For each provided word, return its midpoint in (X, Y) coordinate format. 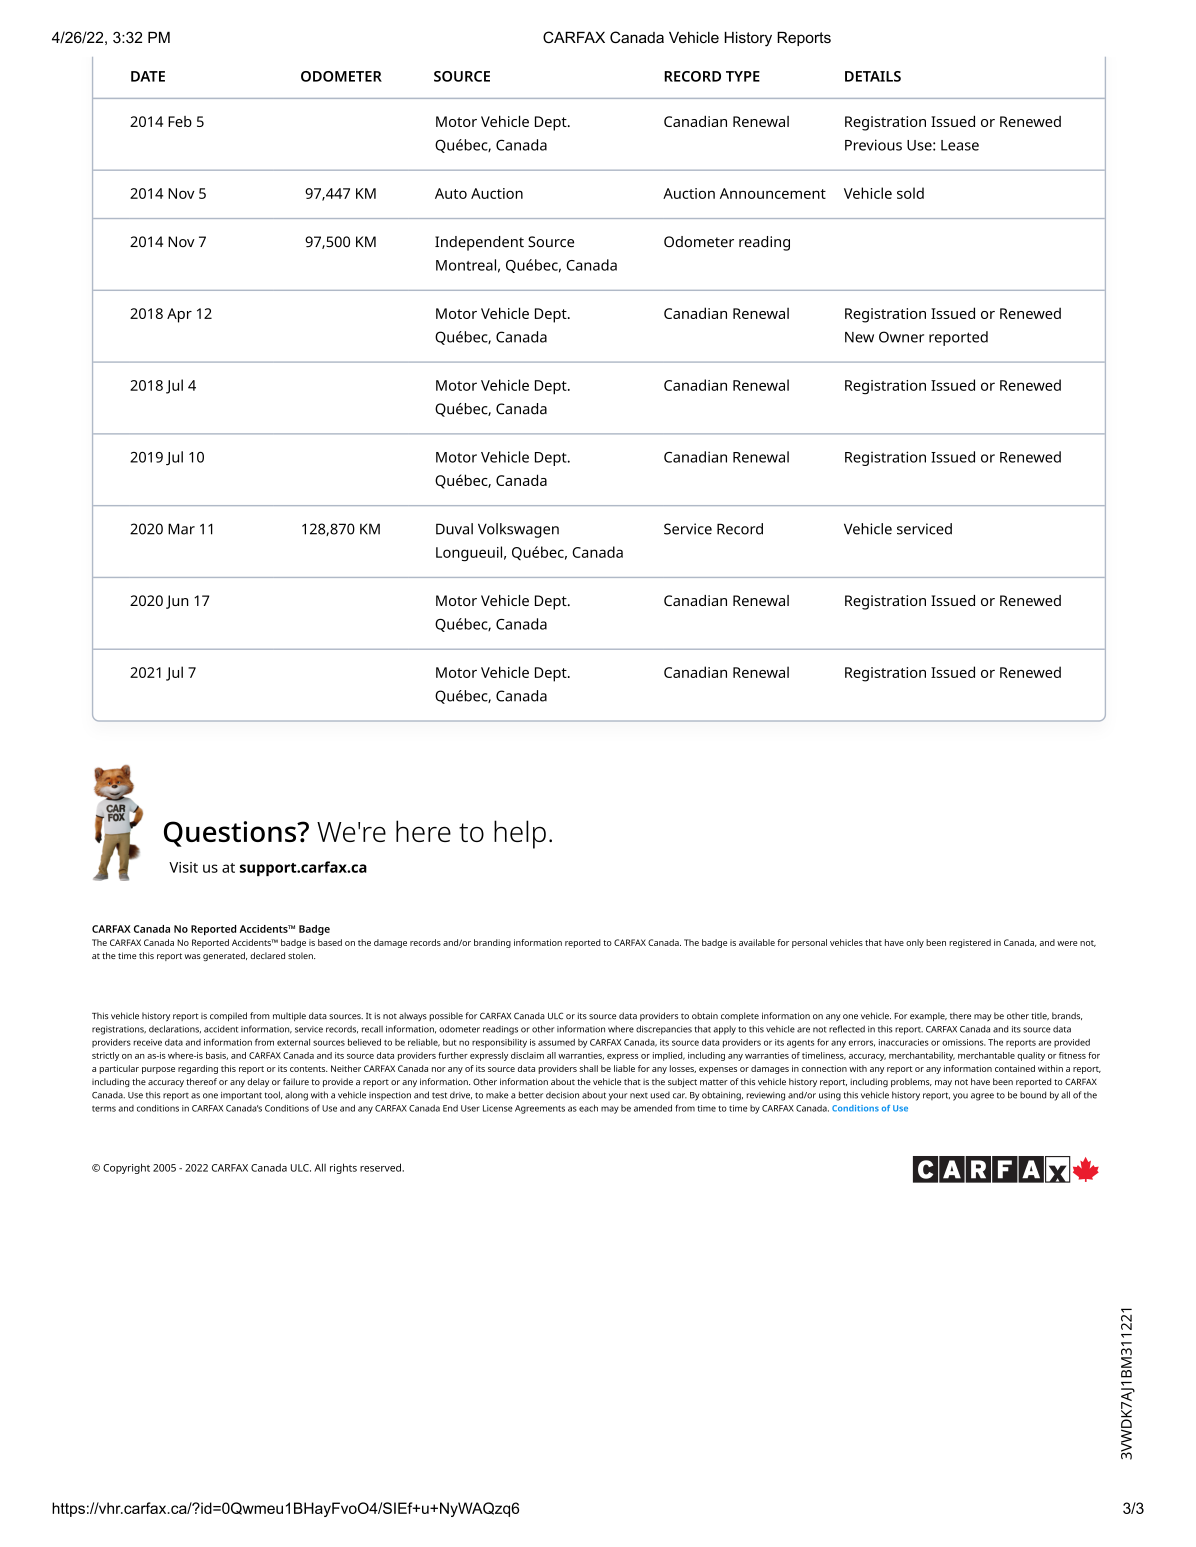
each (588, 1108)
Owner (901, 337)
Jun (177, 602)
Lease (960, 145)
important (241, 1096)
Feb (180, 121)
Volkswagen (518, 530)
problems (911, 1082)
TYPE (743, 76)
